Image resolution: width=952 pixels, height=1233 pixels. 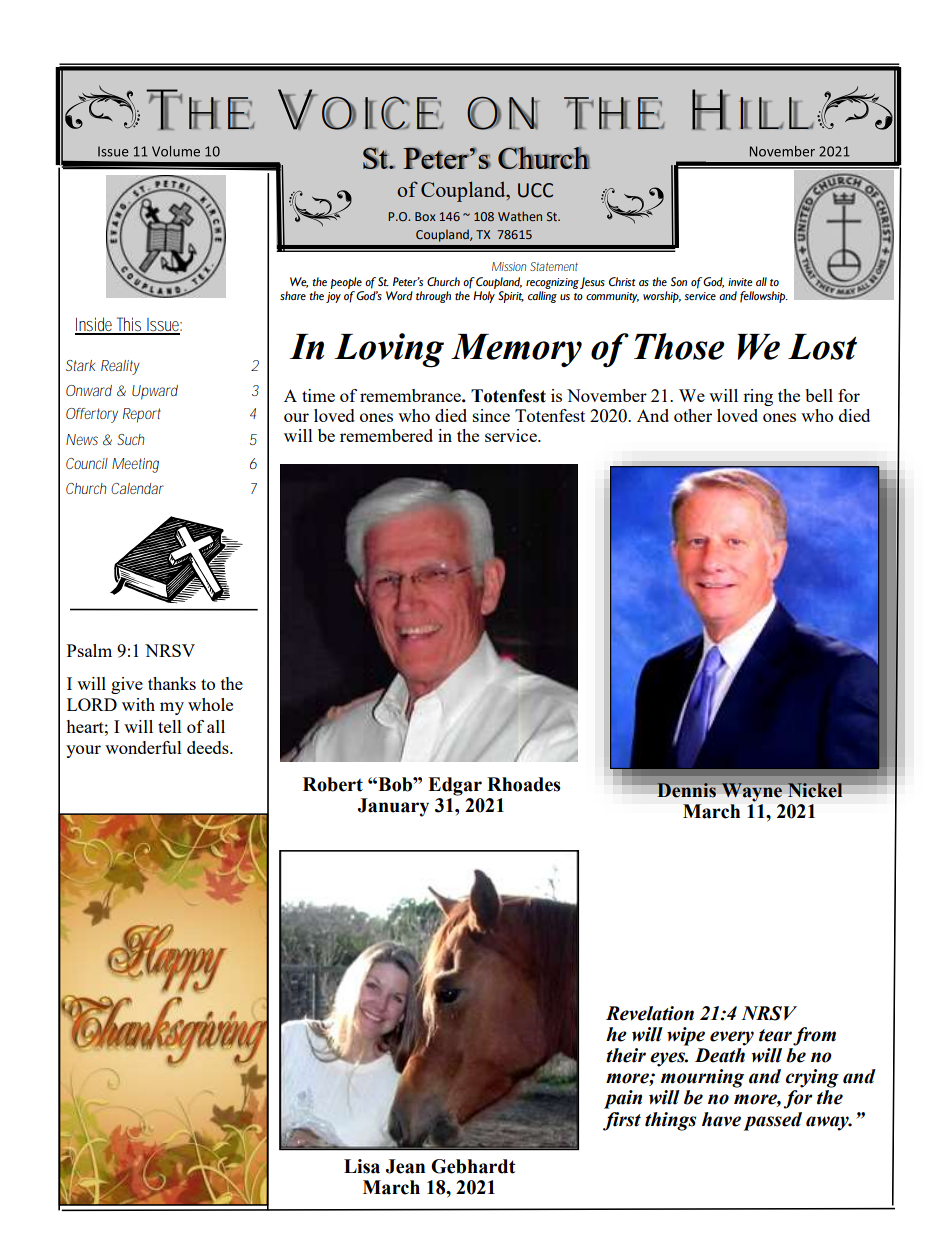 I want to click on invite, so click(x=740, y=282).
